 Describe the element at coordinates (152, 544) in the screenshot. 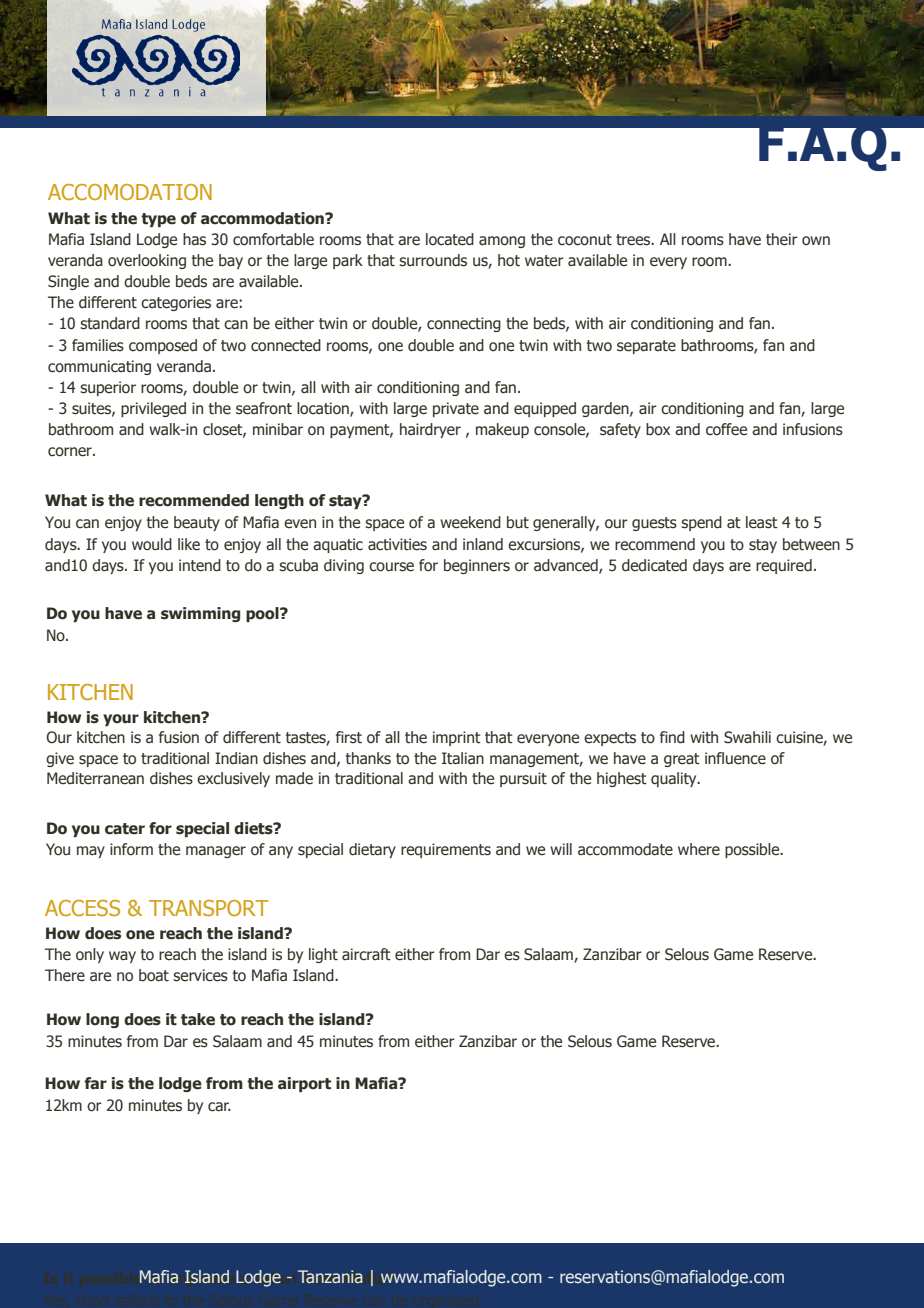

I see `would` at that location.
